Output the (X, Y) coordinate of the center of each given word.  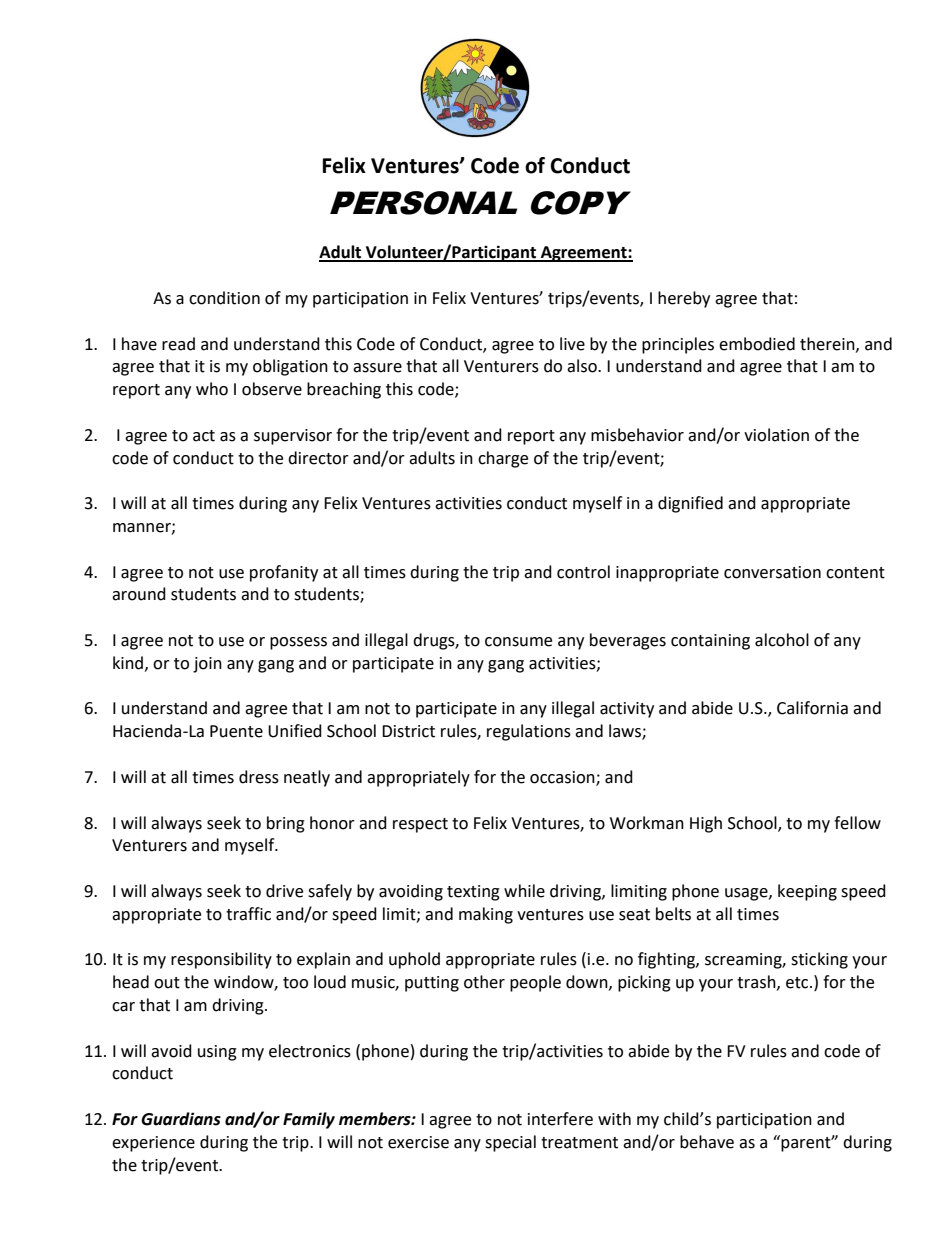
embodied (757, 344)
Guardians (181, 1119)
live (572, 344)
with (614, 1119)
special (510, 1143)
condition (224, 298)
